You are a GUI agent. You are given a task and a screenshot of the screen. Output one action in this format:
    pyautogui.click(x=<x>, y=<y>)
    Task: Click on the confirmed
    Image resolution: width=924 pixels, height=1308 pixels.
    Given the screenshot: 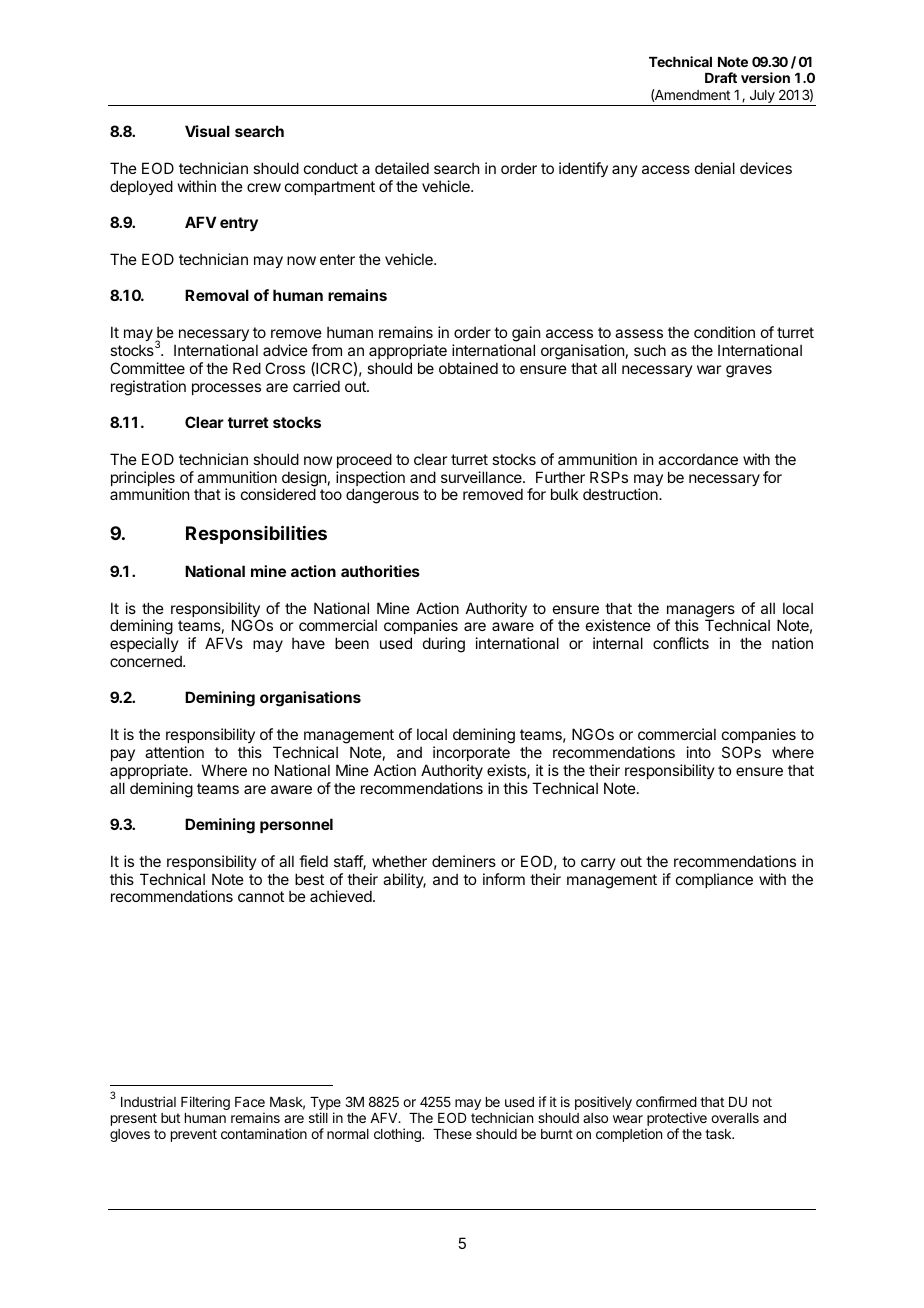 What is the action you would take?
    pyautogui.click(x=666, y=1101)
